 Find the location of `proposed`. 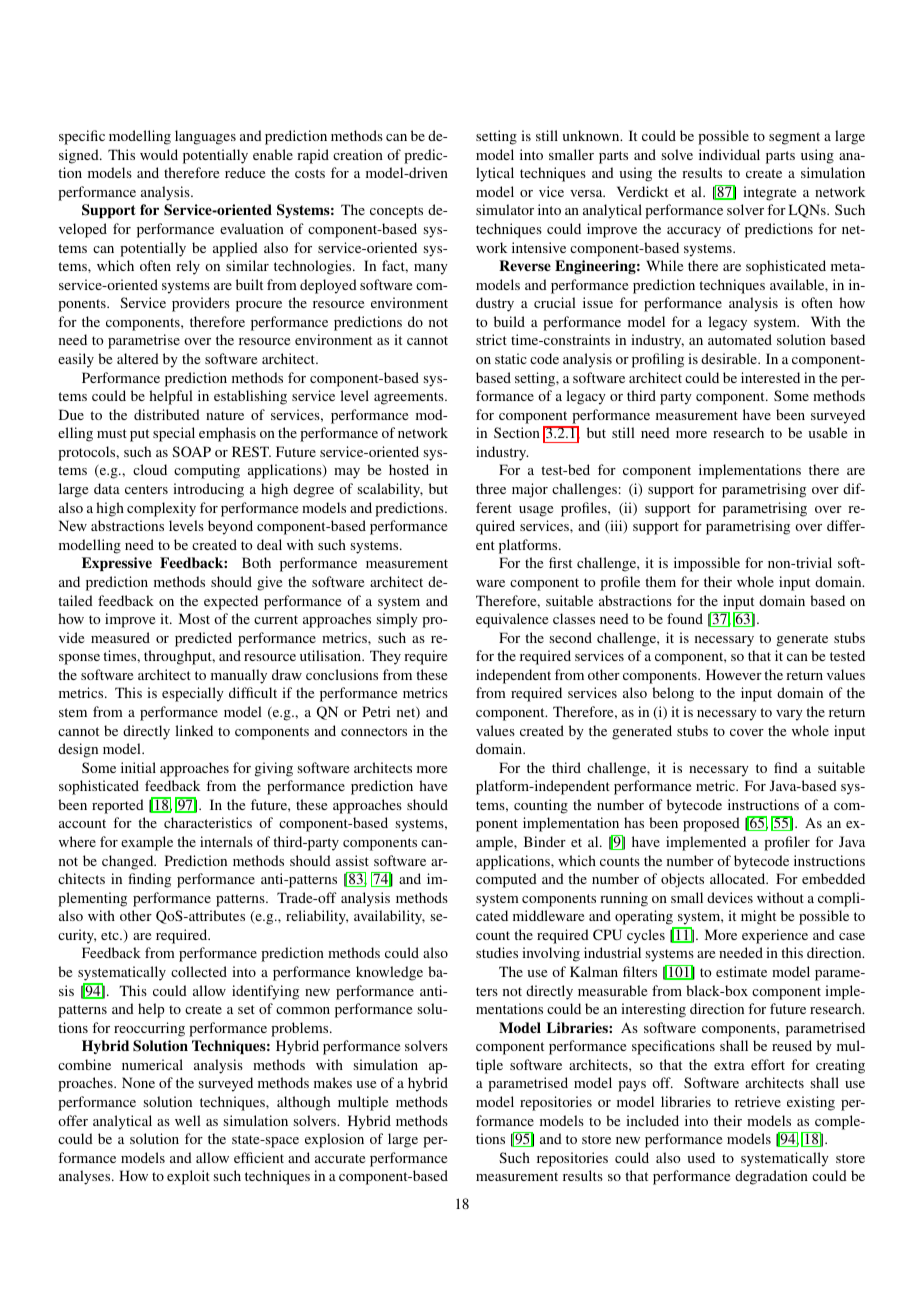

proposed is located at coordinates (711, 824).
